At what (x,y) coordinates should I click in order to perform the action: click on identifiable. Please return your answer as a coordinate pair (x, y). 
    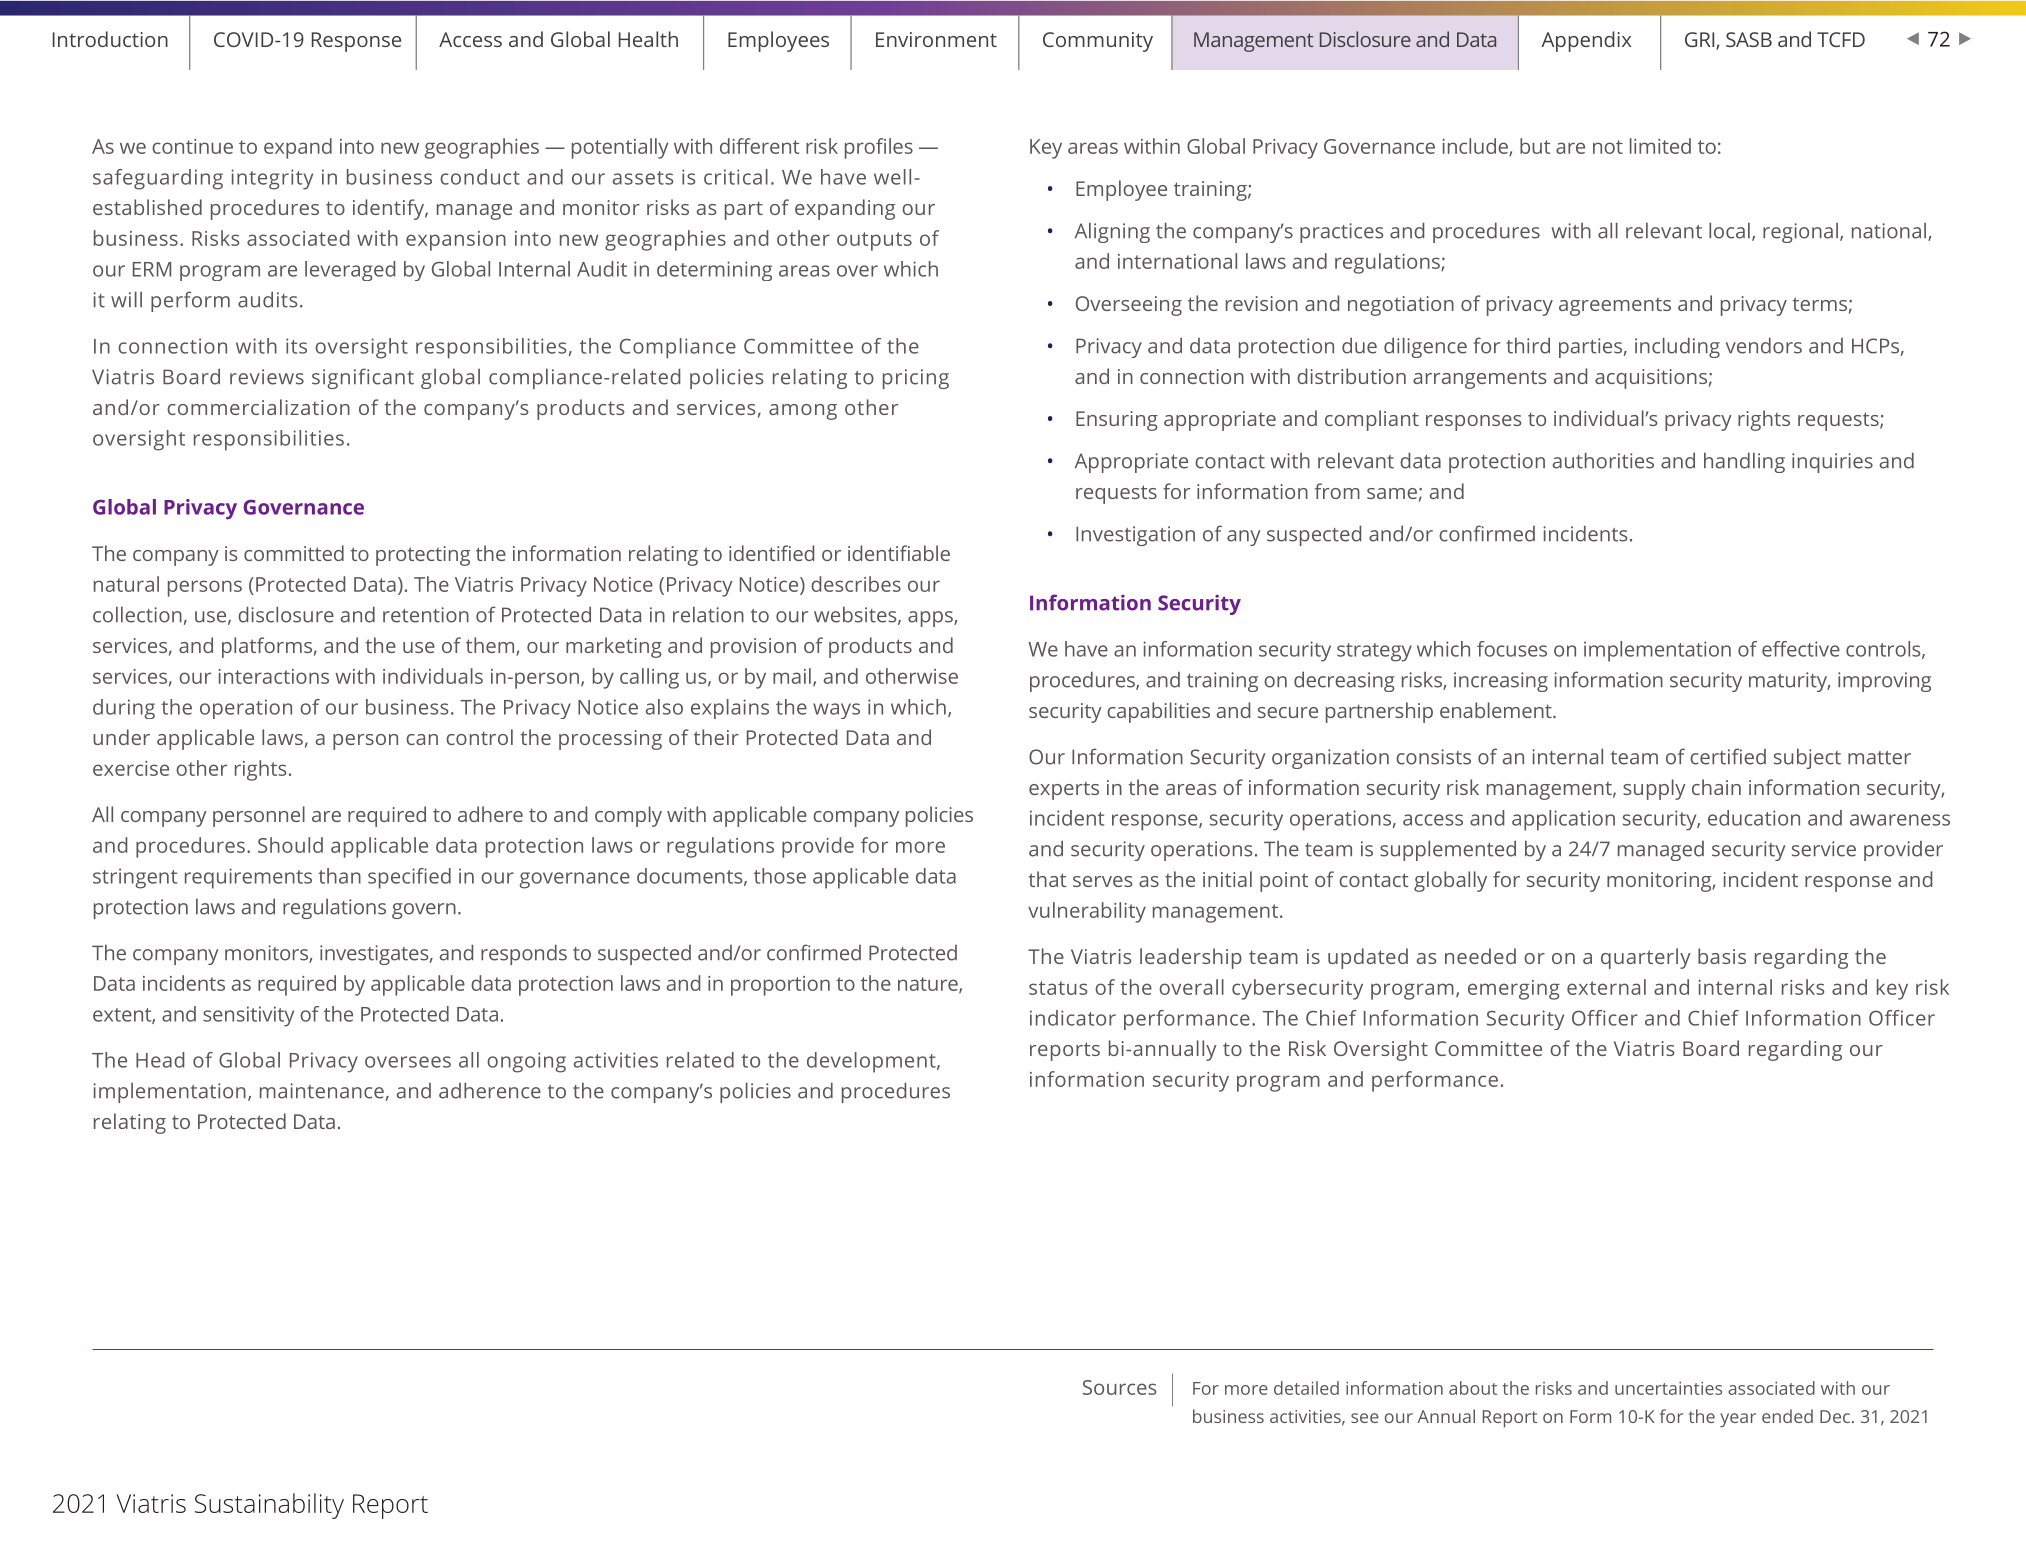
    Looking at the image, I should click on (899, 553).
